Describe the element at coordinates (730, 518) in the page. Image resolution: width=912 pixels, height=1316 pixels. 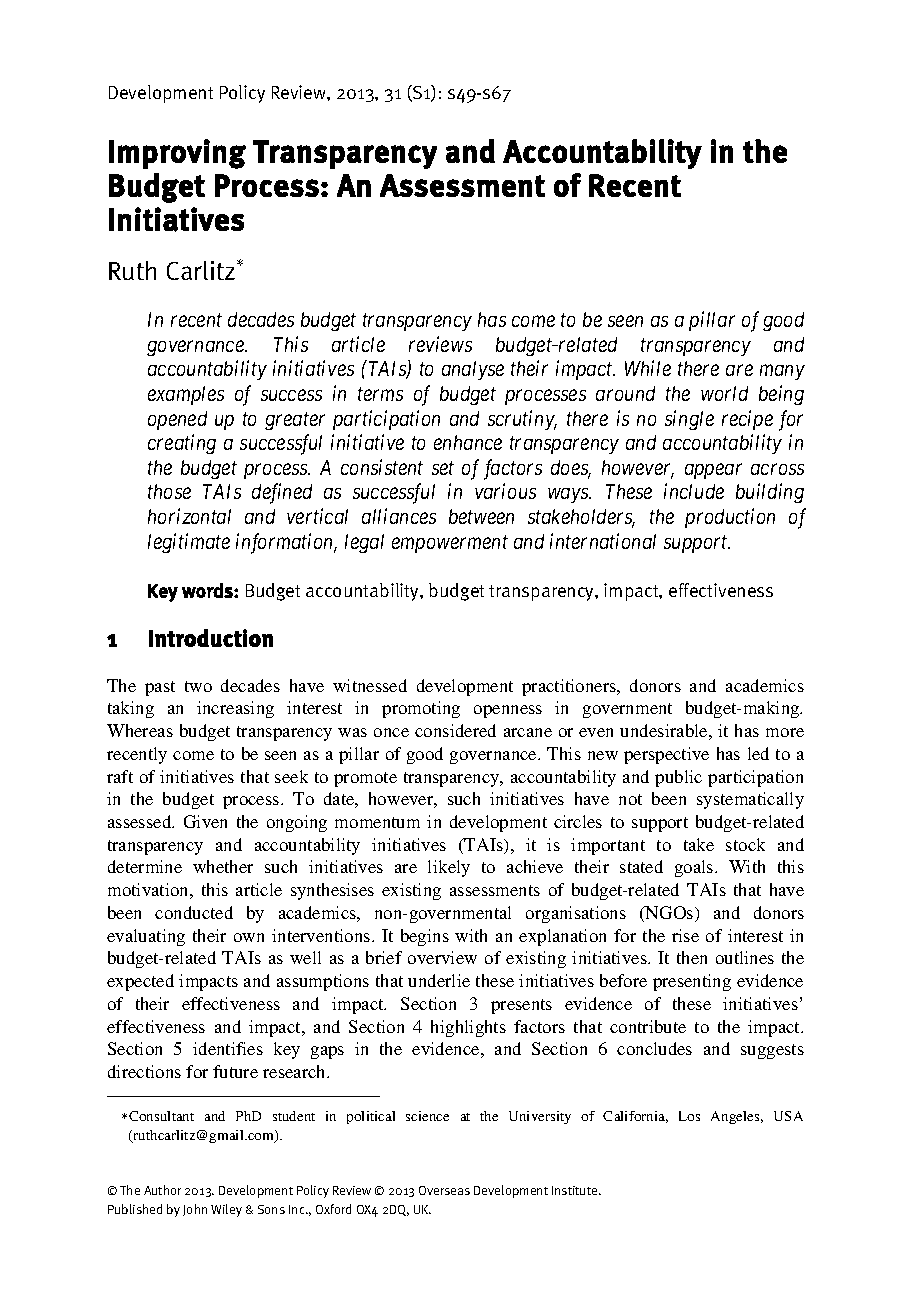
I see `production` at that location.
